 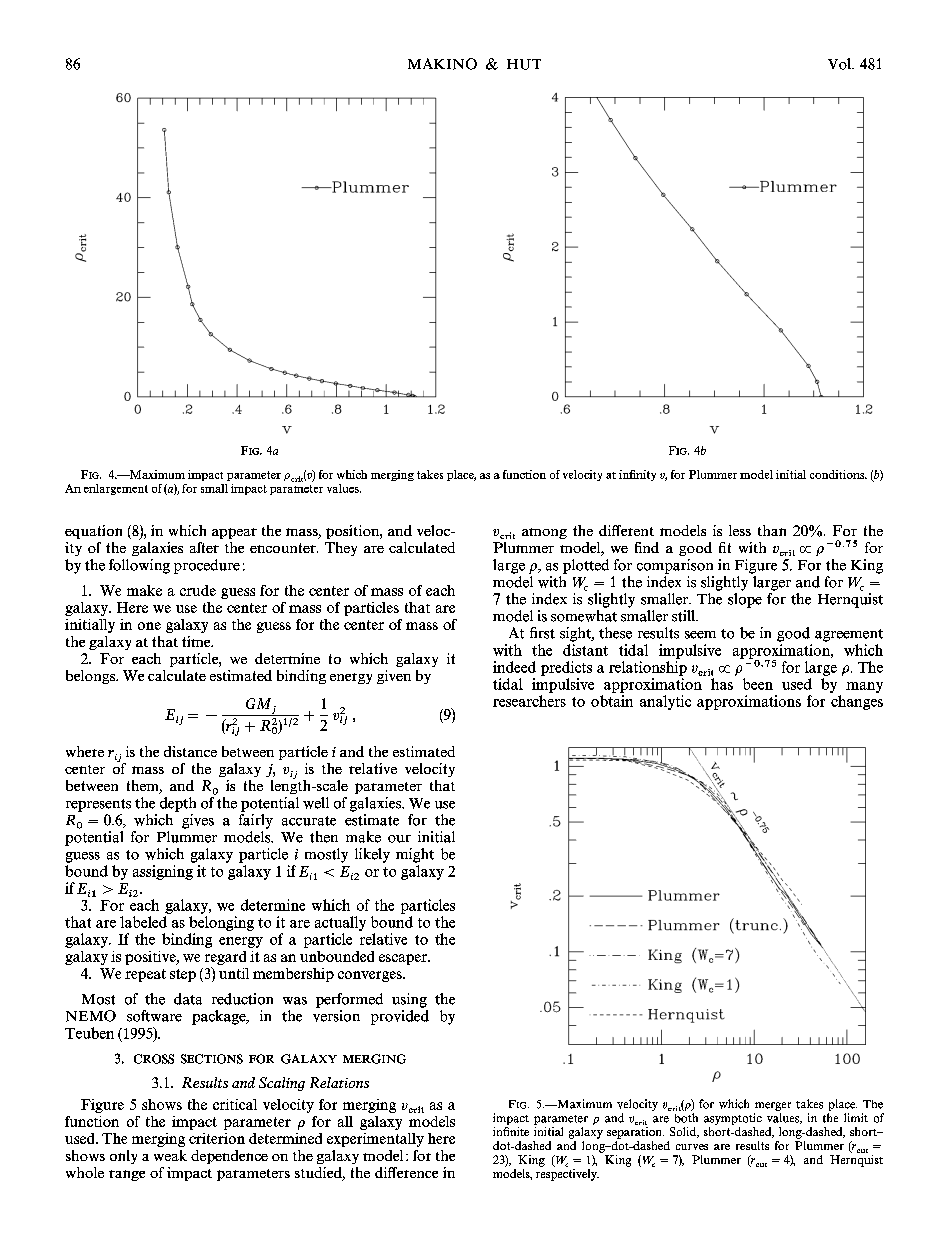 I want to click on our, so click(x=399, y=839).
